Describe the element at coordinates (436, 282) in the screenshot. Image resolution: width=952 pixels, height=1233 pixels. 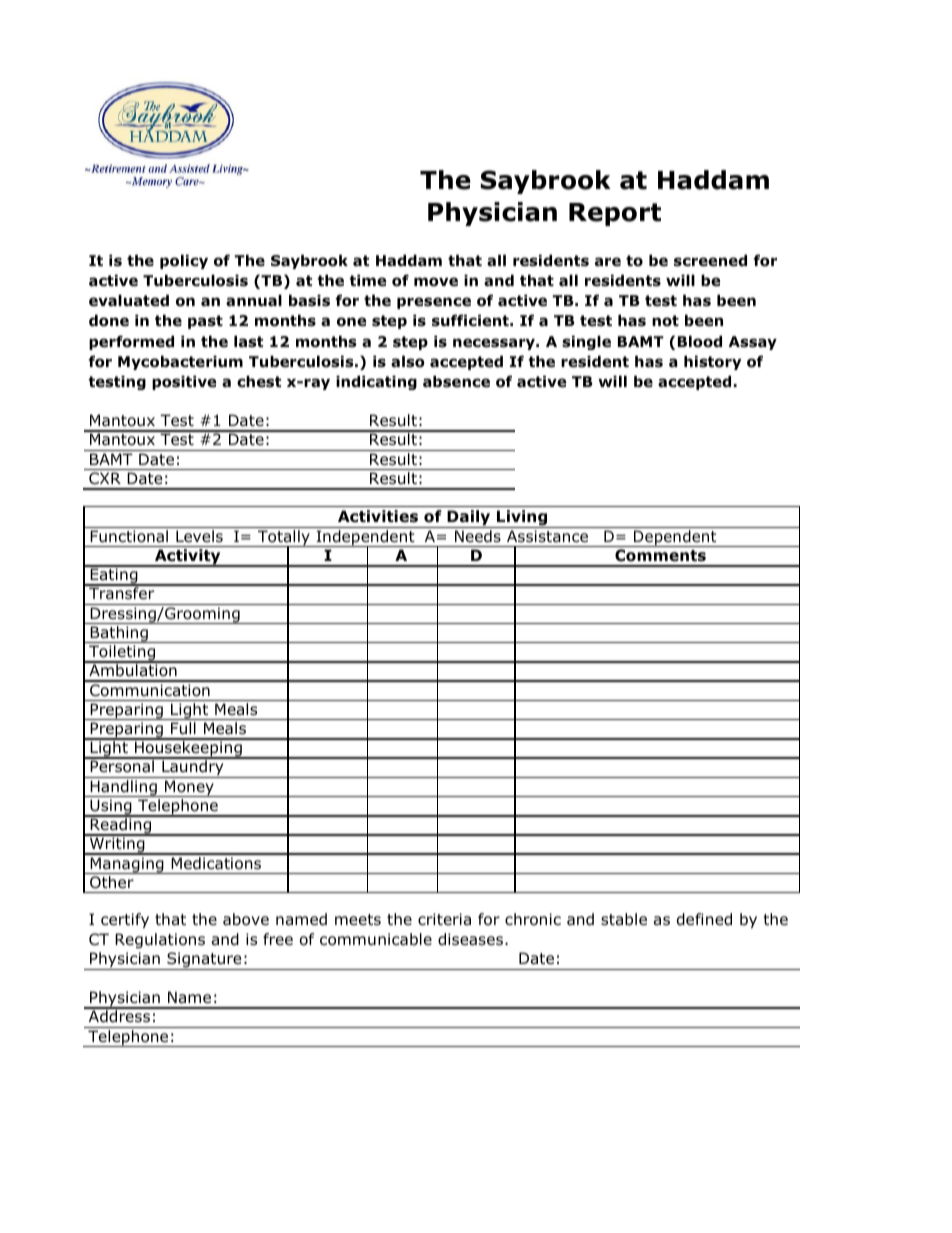
I see `move` at that location.
